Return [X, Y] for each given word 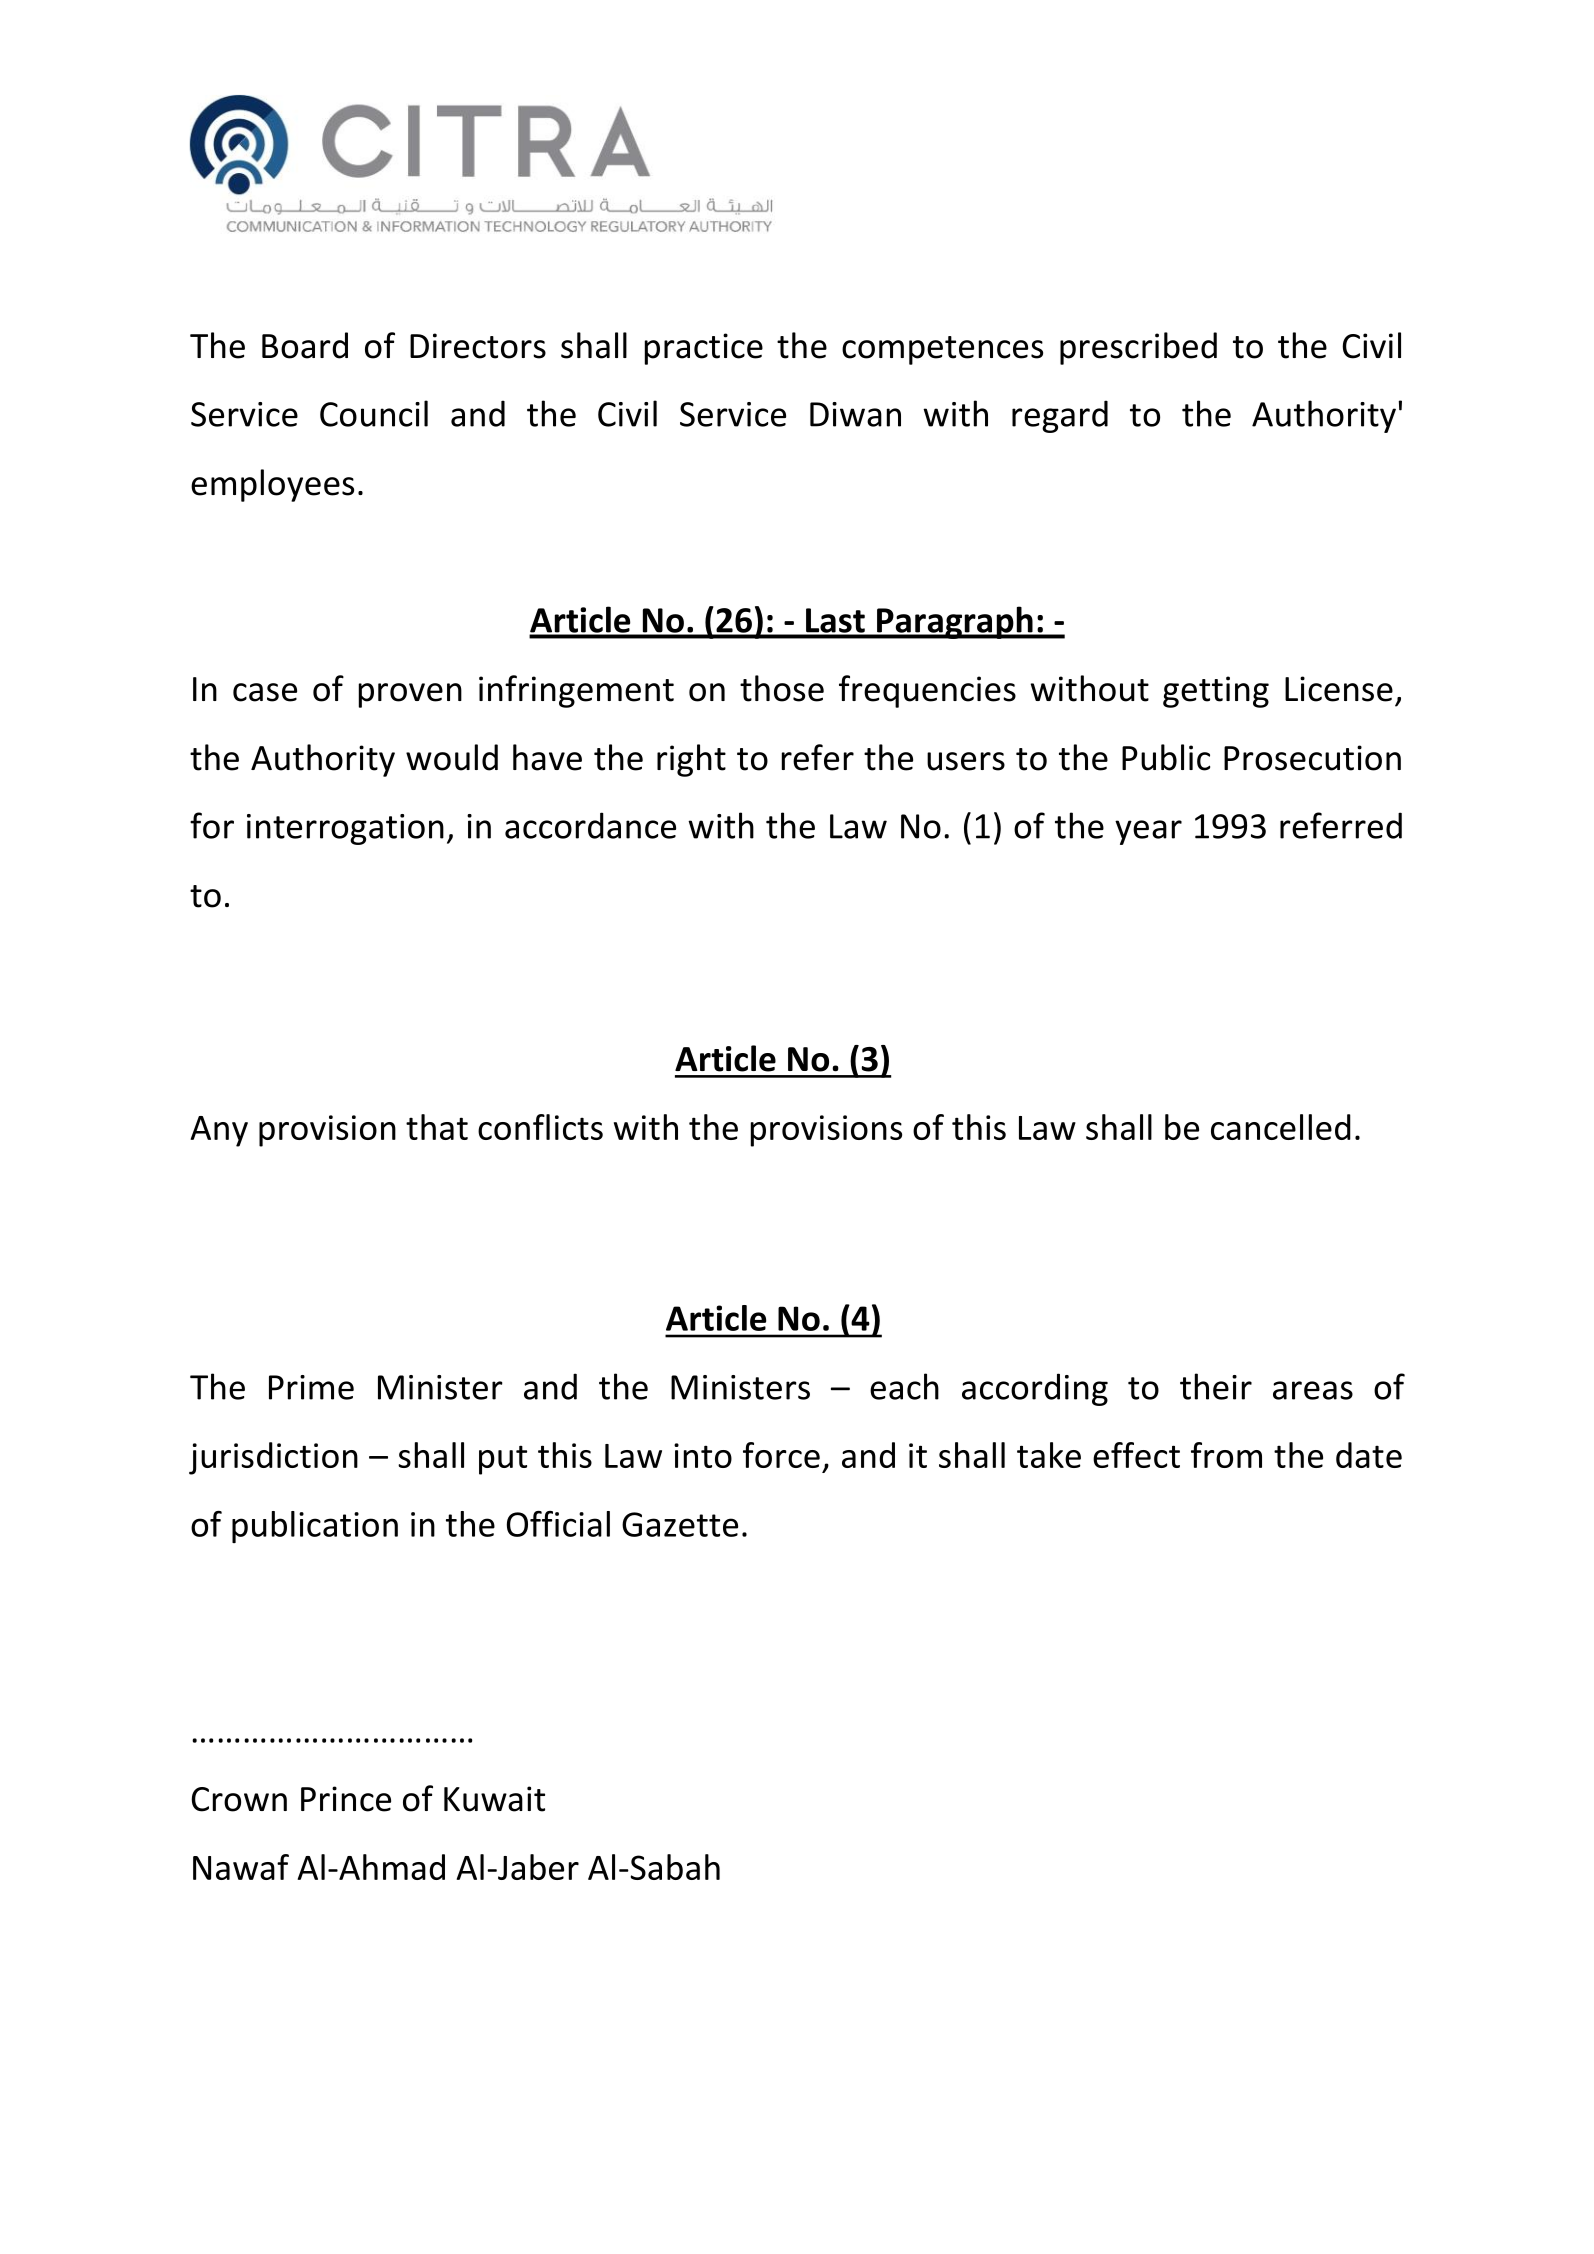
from [1226, 1455]
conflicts [540, 1127]
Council [374, 413]
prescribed [1138, 348]
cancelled [1281, 1127]
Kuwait [494, 1799]
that [437, 1127]
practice [704, 349]
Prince [346, 1799]
